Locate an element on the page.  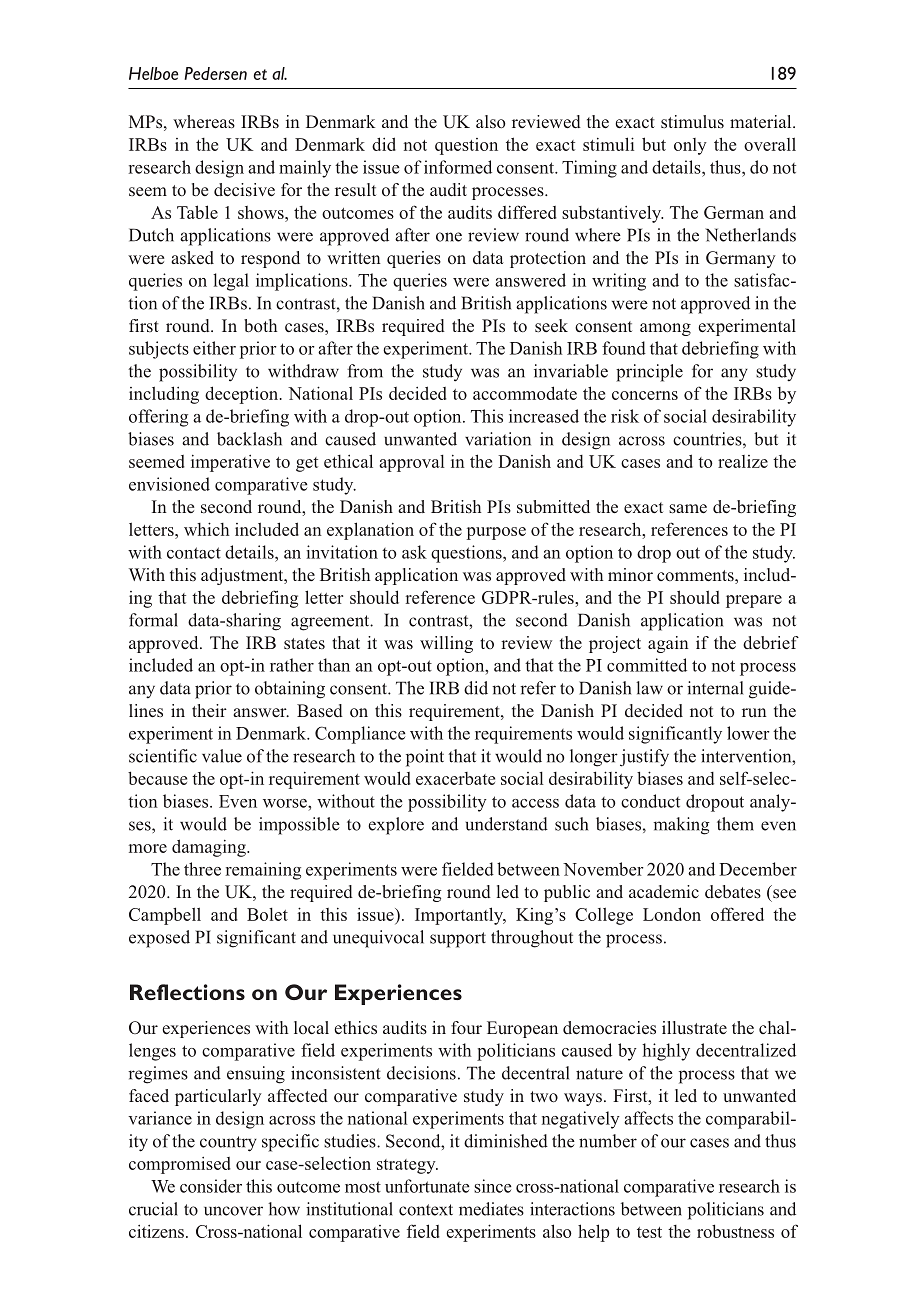
approval is located at coordinates (412, 463).
